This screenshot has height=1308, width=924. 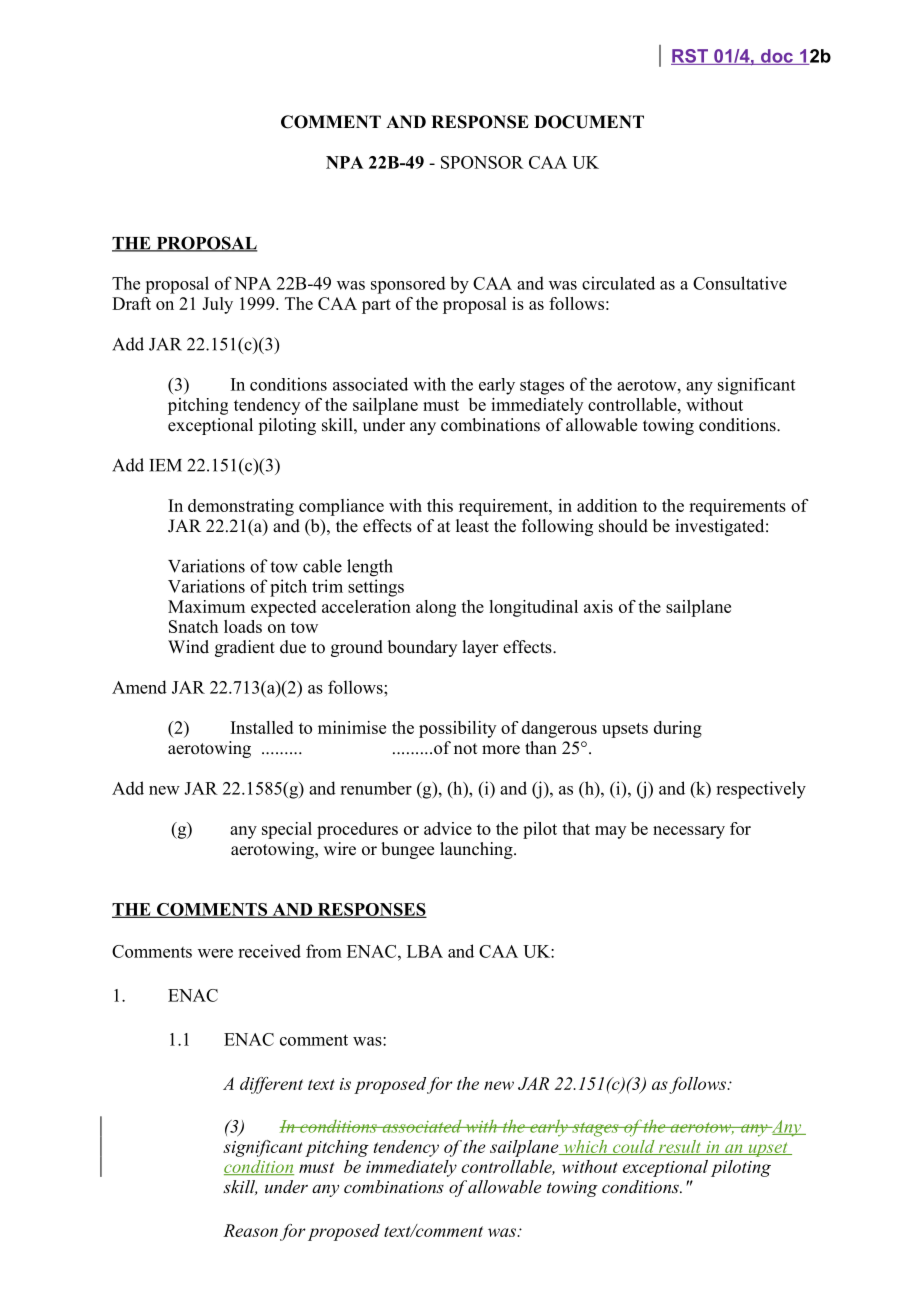 What do you see at coordinates (422, 648) in the screenshot?
I see `boundary` at bounding box center [422, 648].
